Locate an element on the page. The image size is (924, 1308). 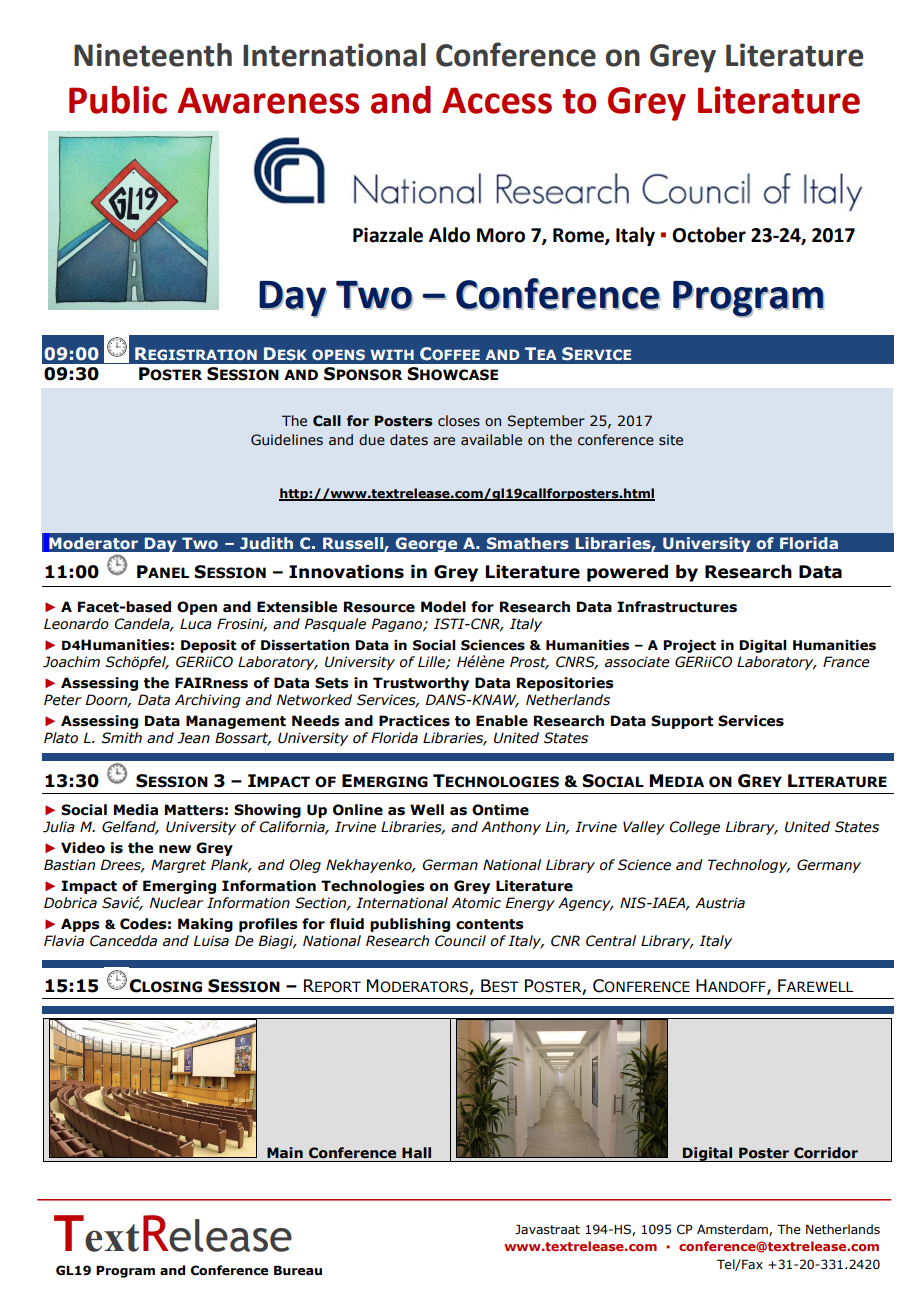
Public is located at coordinates (118, 100).
